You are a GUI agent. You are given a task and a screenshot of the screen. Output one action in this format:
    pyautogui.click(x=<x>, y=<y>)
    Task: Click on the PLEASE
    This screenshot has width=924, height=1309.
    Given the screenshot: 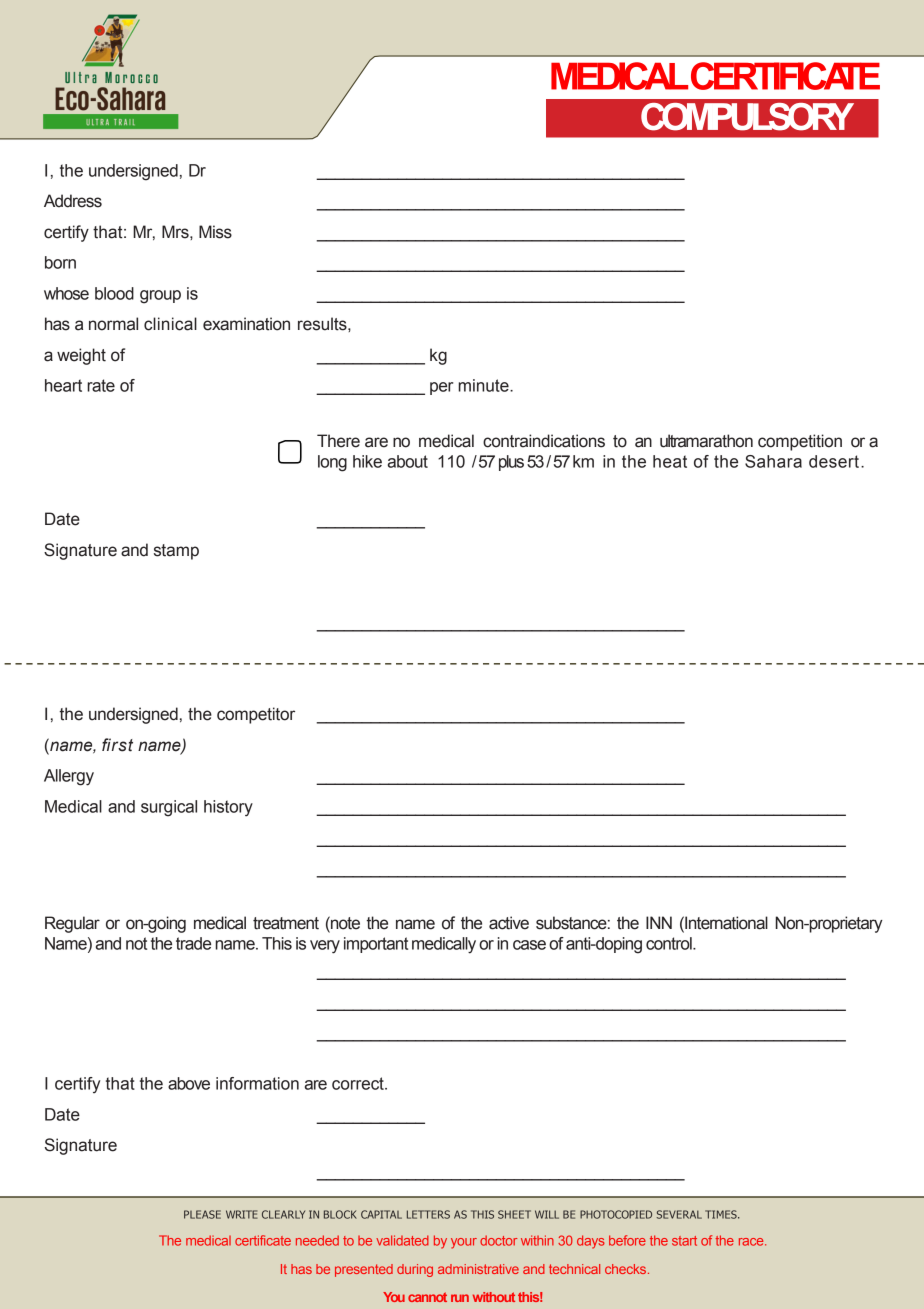 What is the action you would take?
    pyautogui.click(x=202, y=1214)
